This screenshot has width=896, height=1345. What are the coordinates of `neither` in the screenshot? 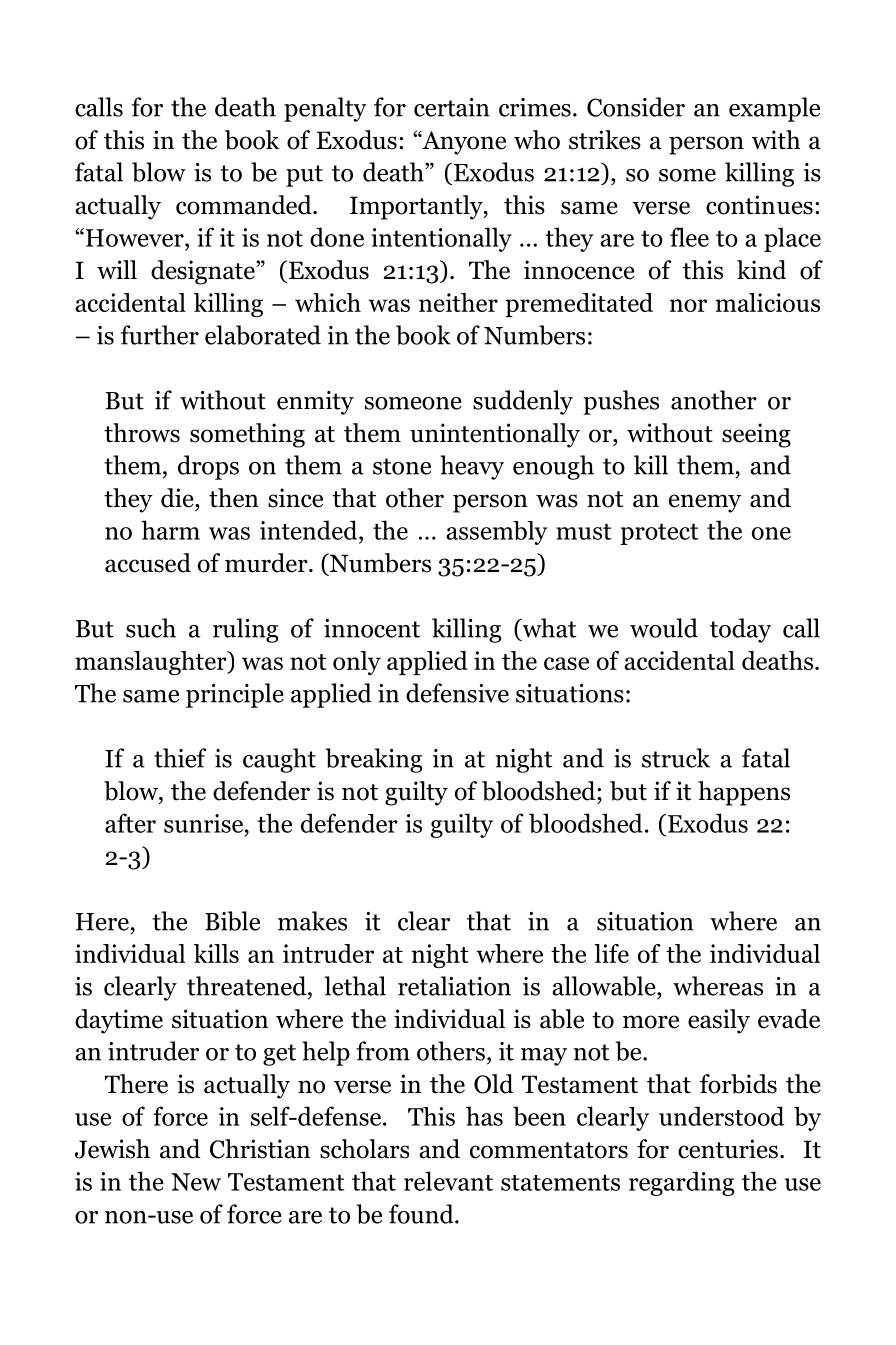 It's located at (458, 302).
